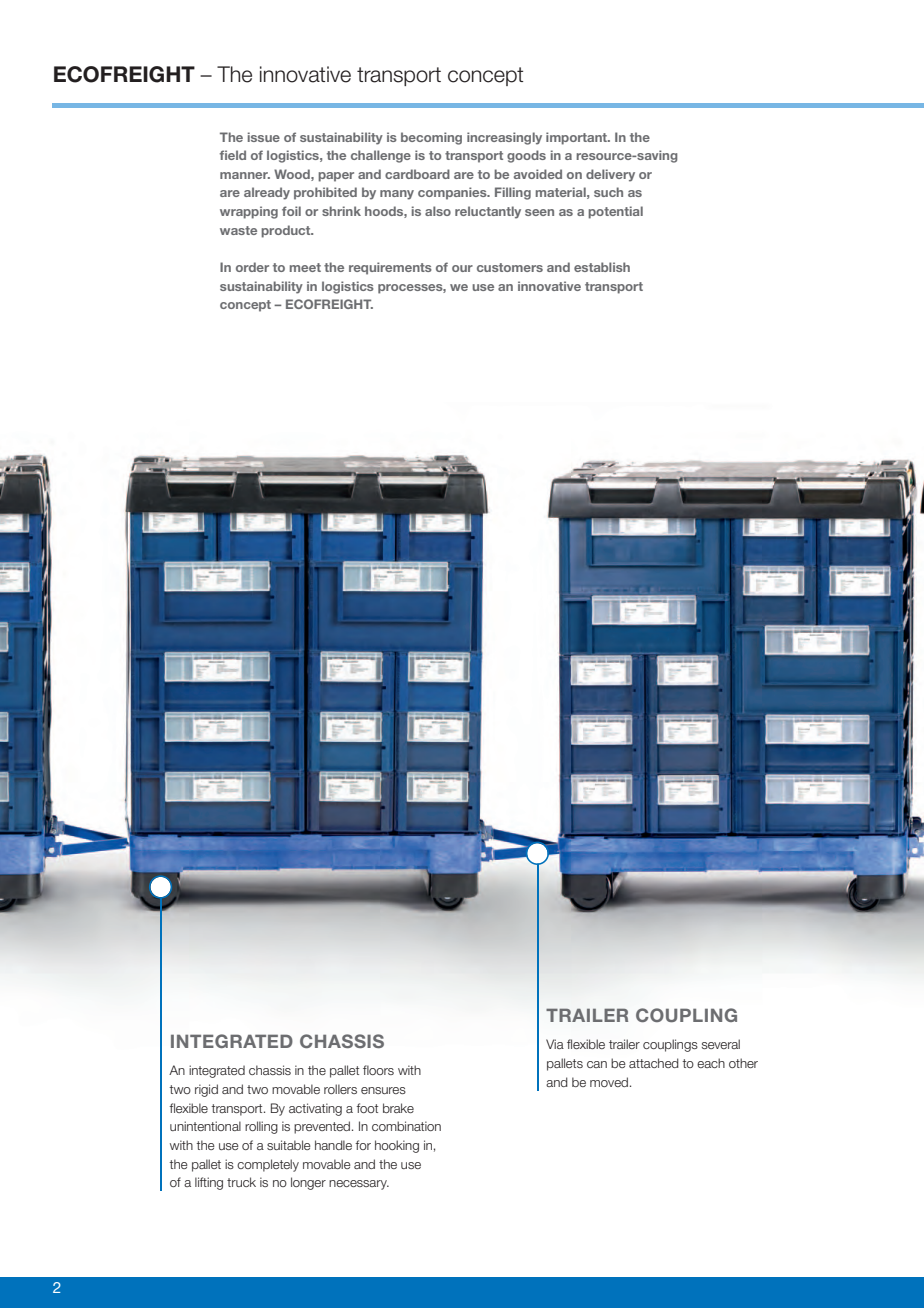 The image size is (924, 1308). Describe the element at coordinates (267, 193) in the page. I see `already` at that location.
